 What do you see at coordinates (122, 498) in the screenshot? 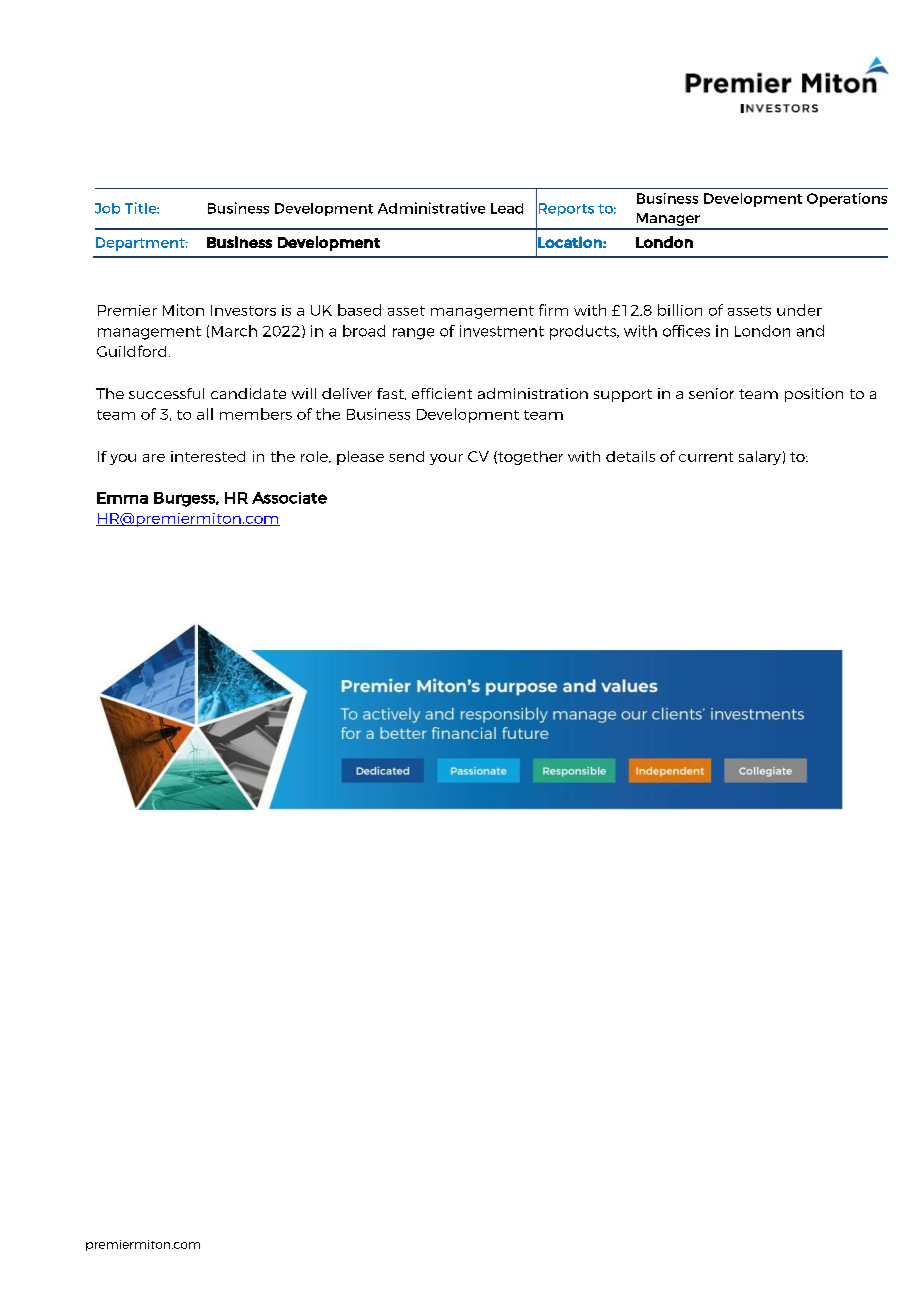
I see `Emma` at bounding box center [122, 498].
